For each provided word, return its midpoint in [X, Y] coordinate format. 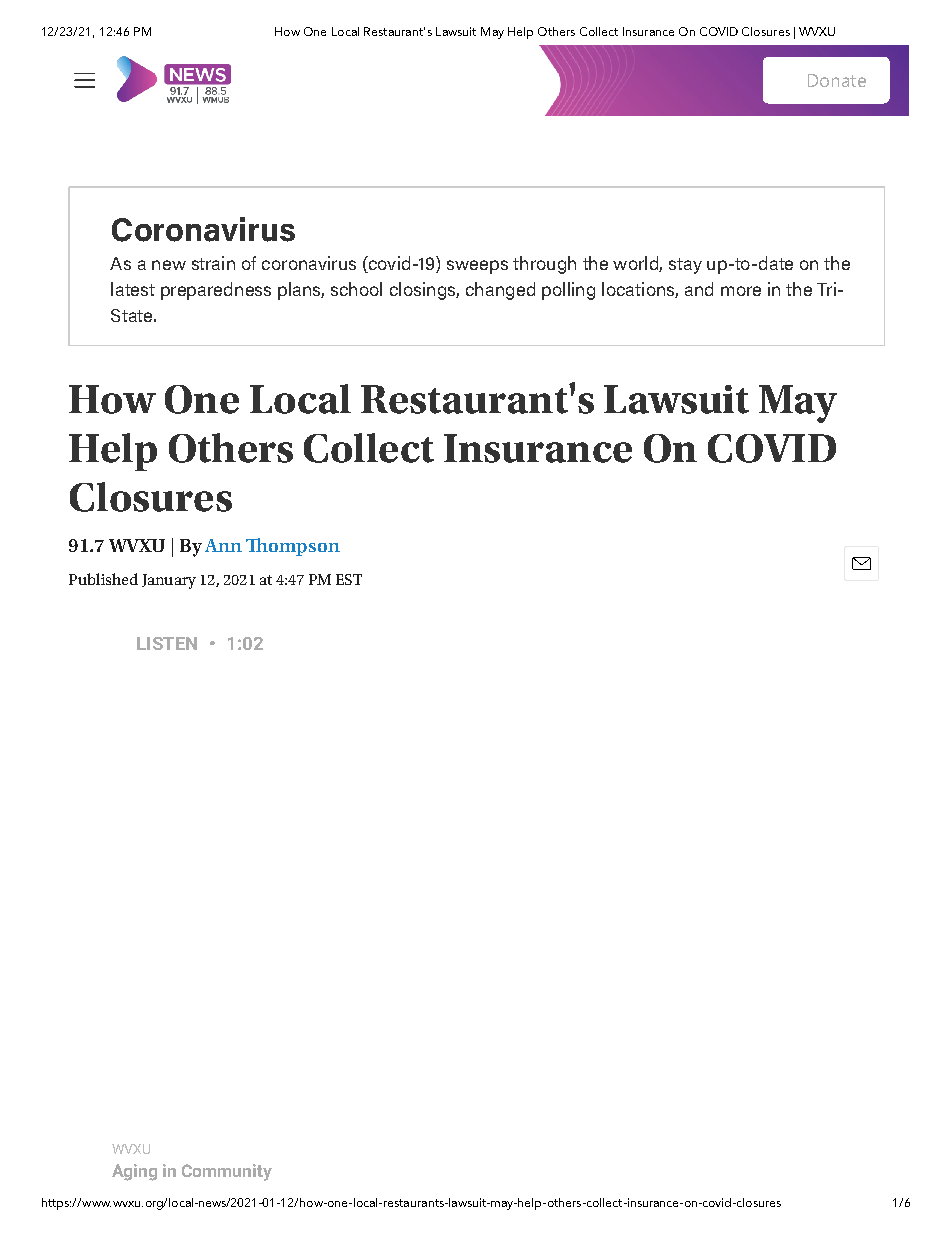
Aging [134, 1172]
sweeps [477, 267]
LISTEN [167, 643]
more [741, 291]
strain [213, 263]
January [169, 581]
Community [227, 1172]
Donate [837, 80]
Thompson [293, 547]
